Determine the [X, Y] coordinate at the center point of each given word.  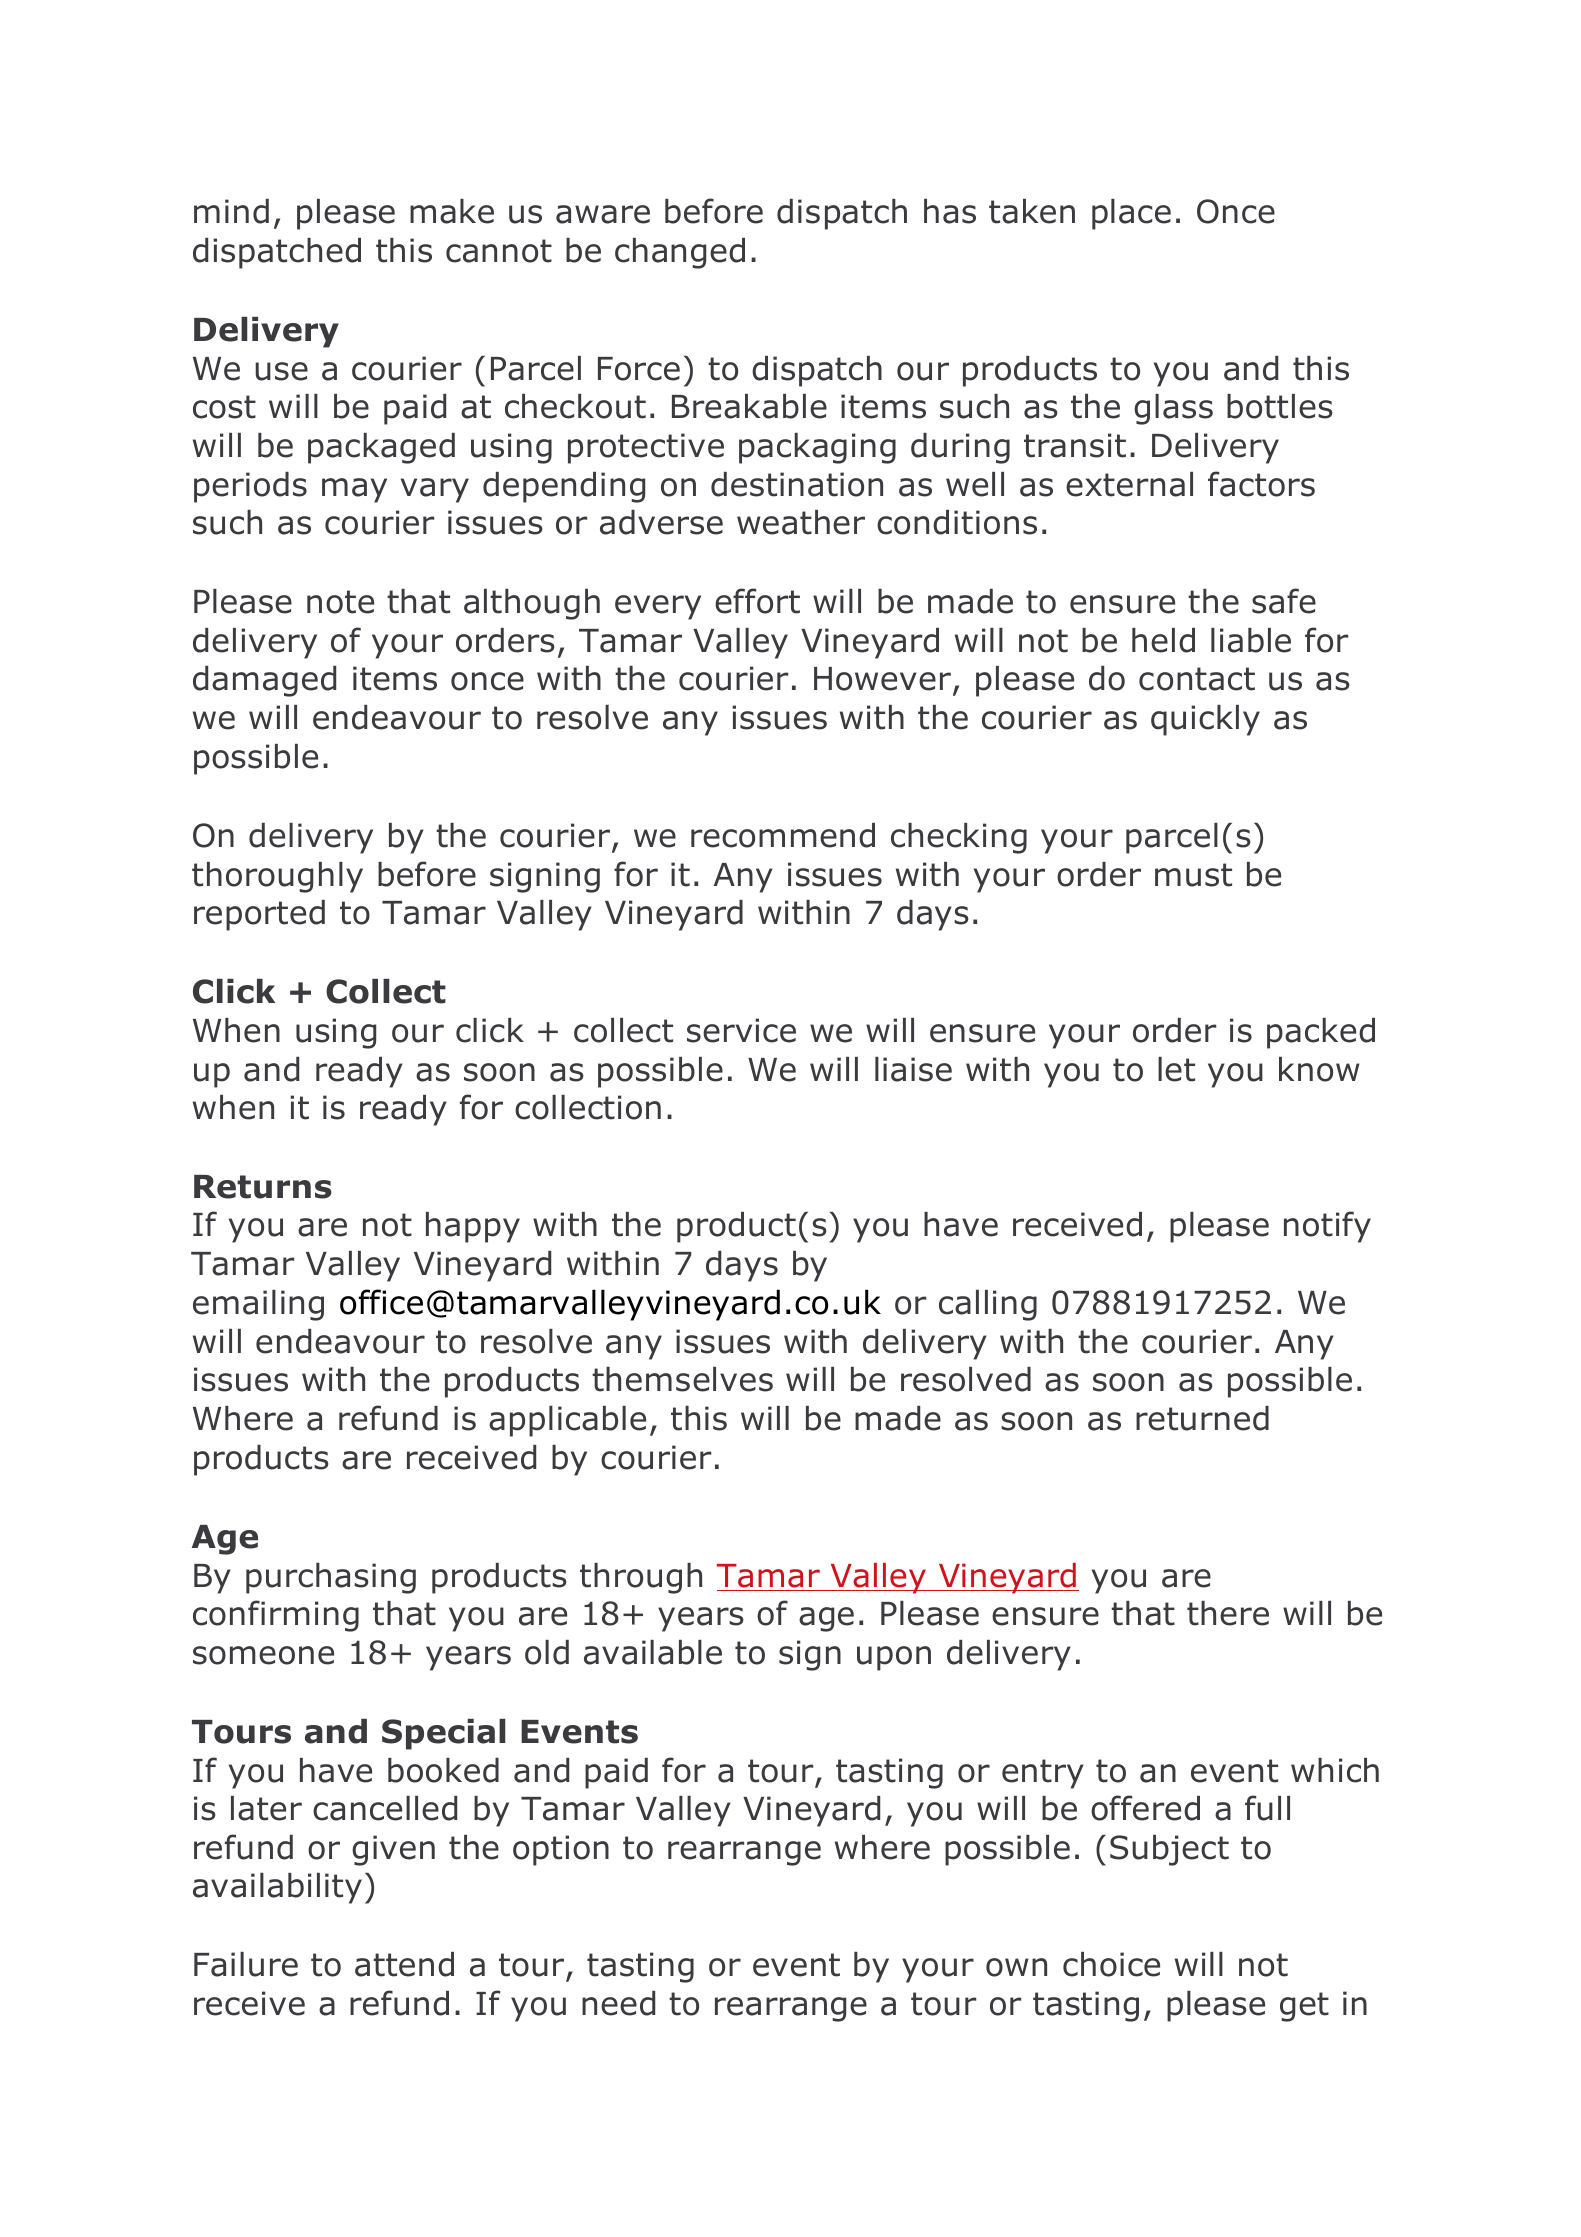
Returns [263, 1187]
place [1131, 214]
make [452, 211]
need [618, 2003]
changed [680, 253]
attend [404, 1964]
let [1176, 1069]
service [741, 1030]
